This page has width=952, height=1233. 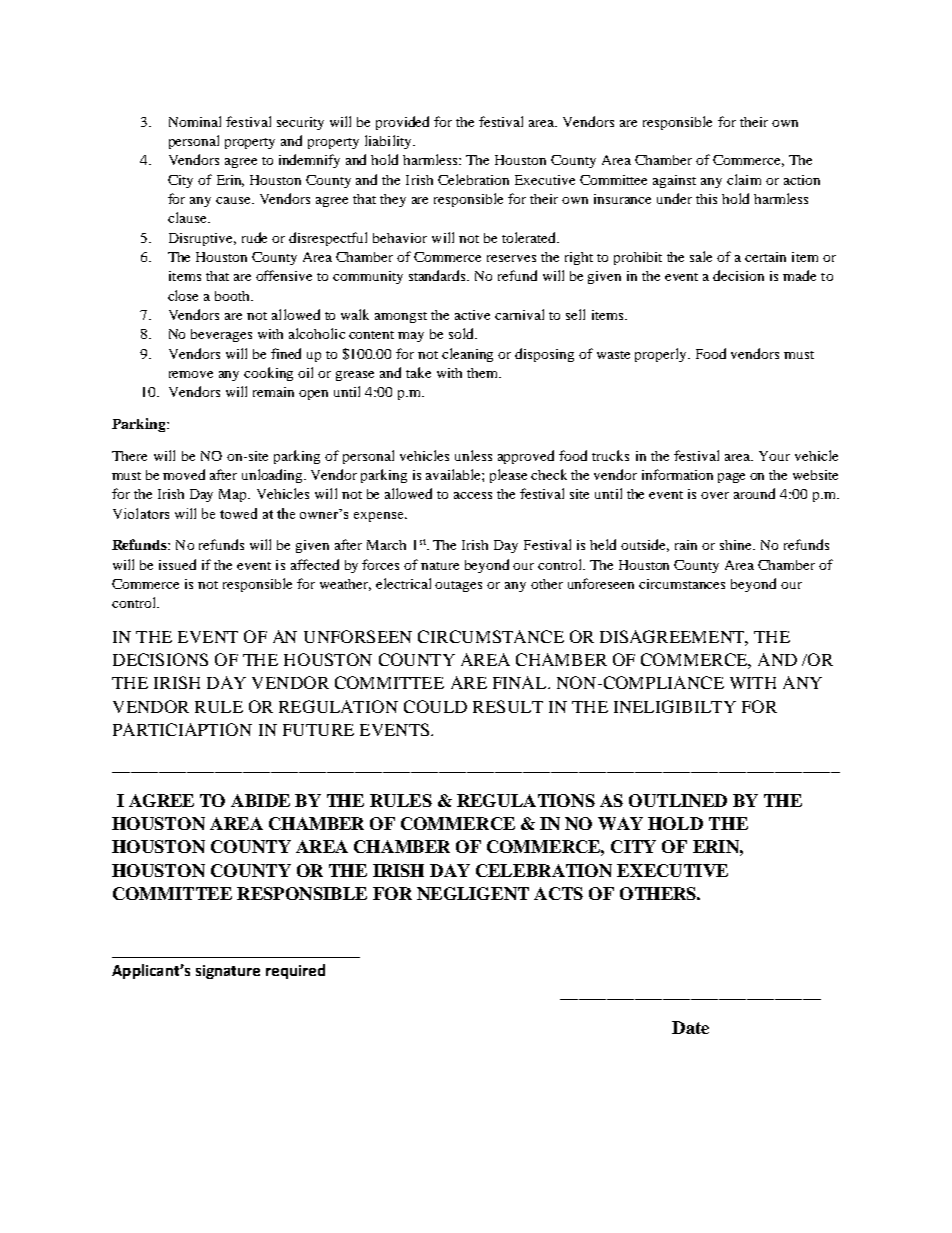 What do you see at coordinates (195, 121) in the page?
I see `Nominal` at bounding box center [195, 121].
